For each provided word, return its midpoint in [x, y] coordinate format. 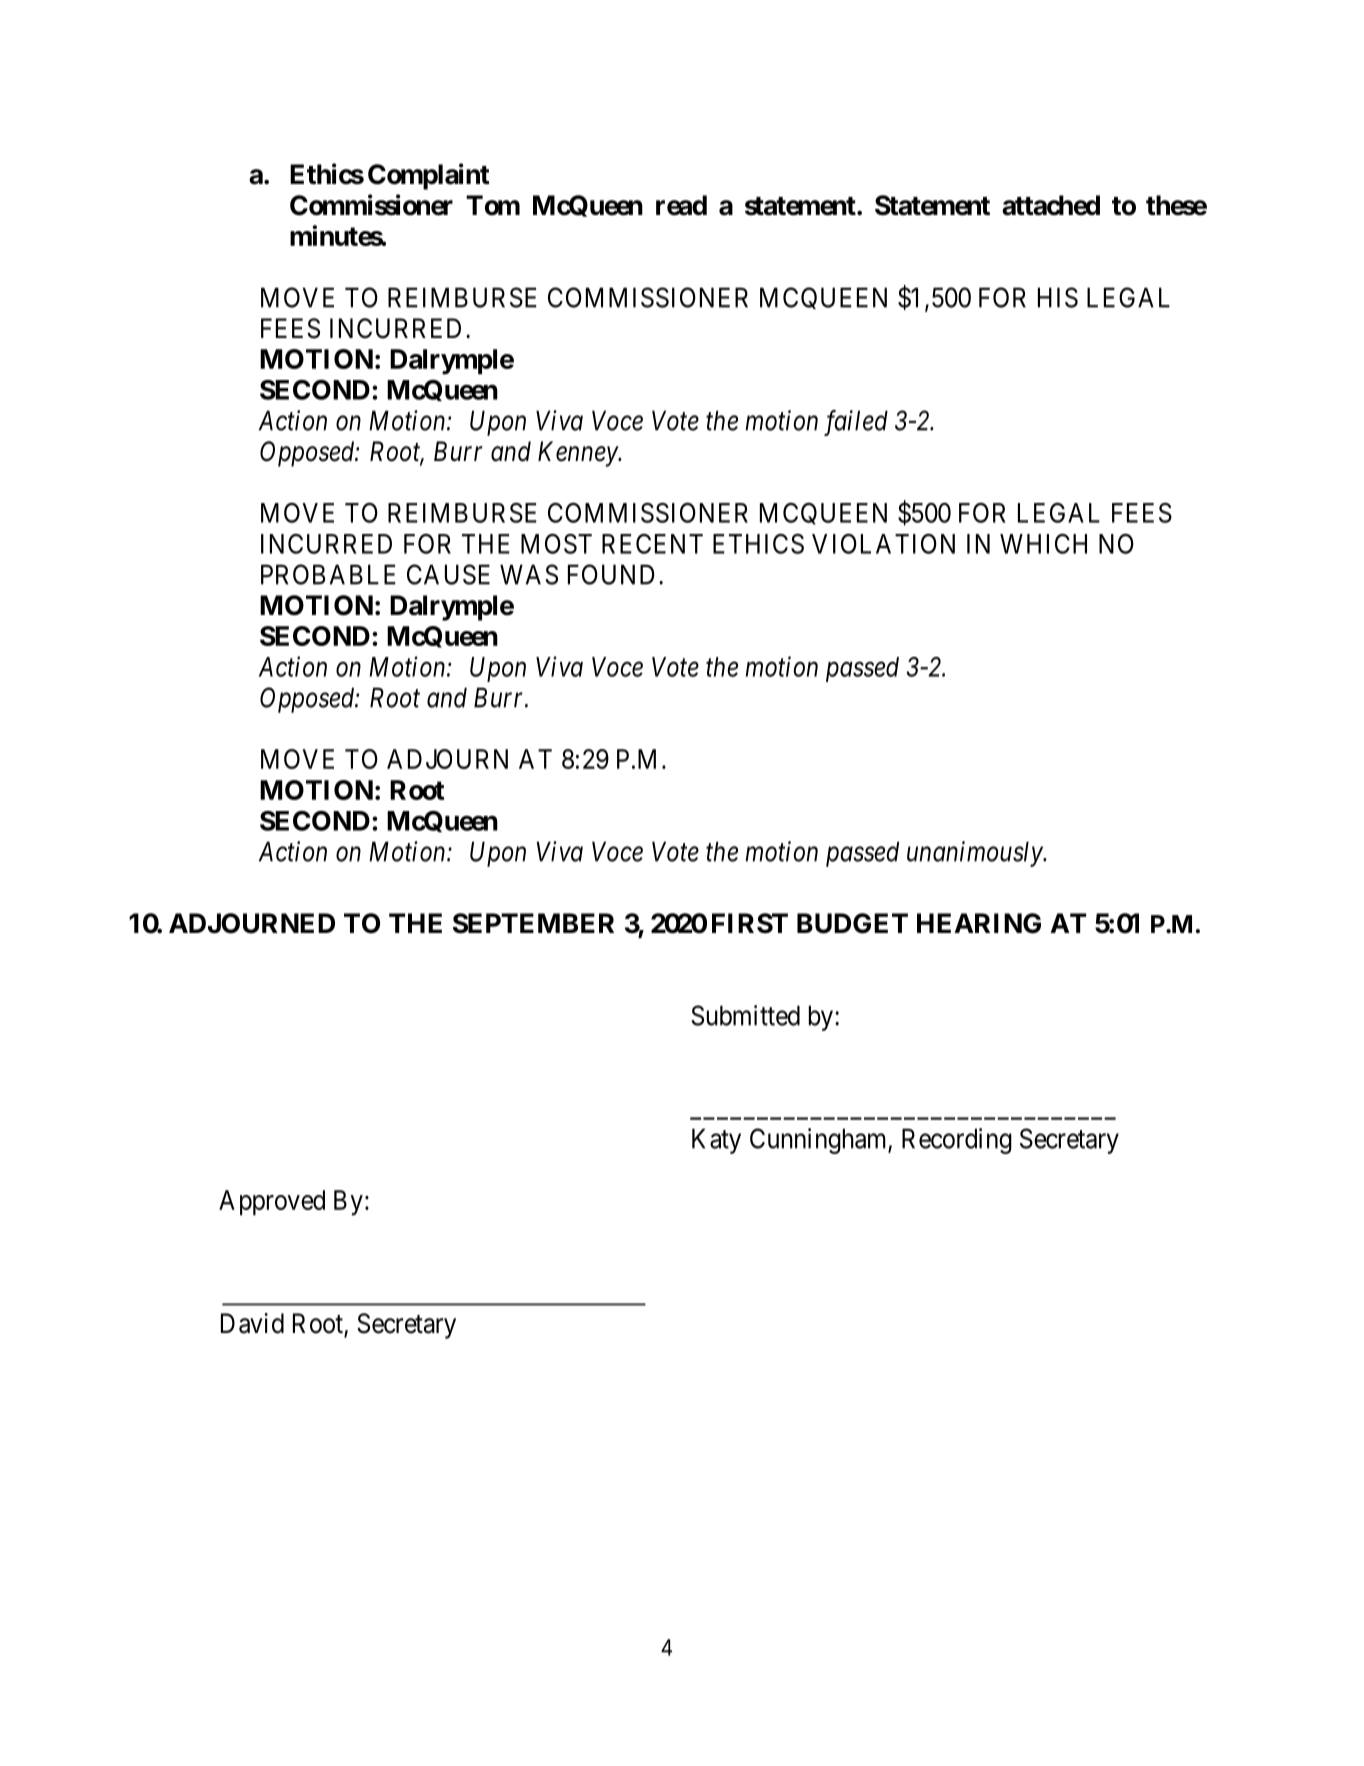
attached [1051, 205]
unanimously [975, 854]
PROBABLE [328, 574]
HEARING [979, 923]
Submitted [745, 1015]
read [681, 205]
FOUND [611, 574]
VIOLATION [883, 544]
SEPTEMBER [533, 923]
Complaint [429, 176]
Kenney [579, 454]
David [252, 1323]
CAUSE [448, 574]
